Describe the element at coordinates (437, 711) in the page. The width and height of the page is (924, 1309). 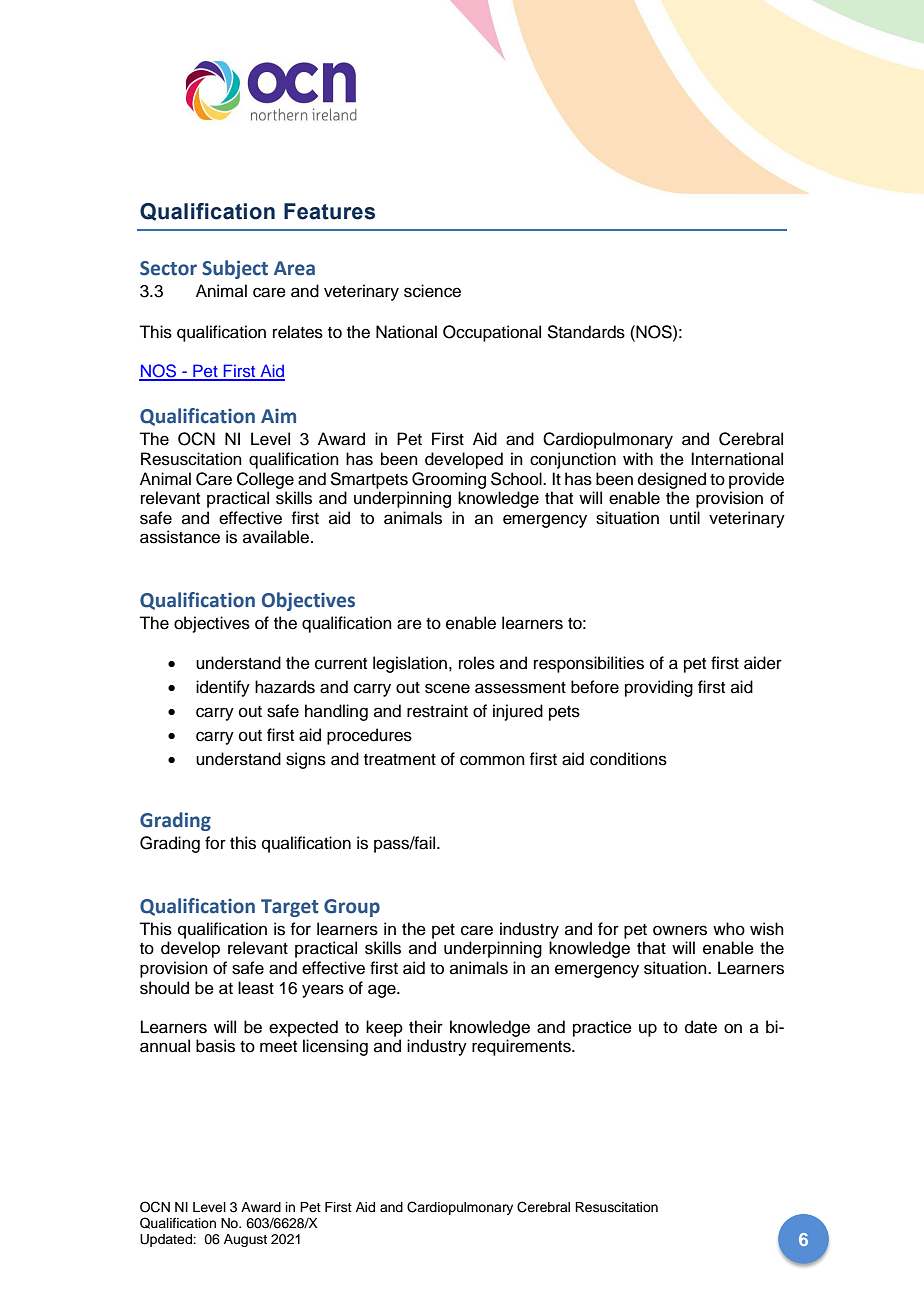
I see `restraint` at that location.
